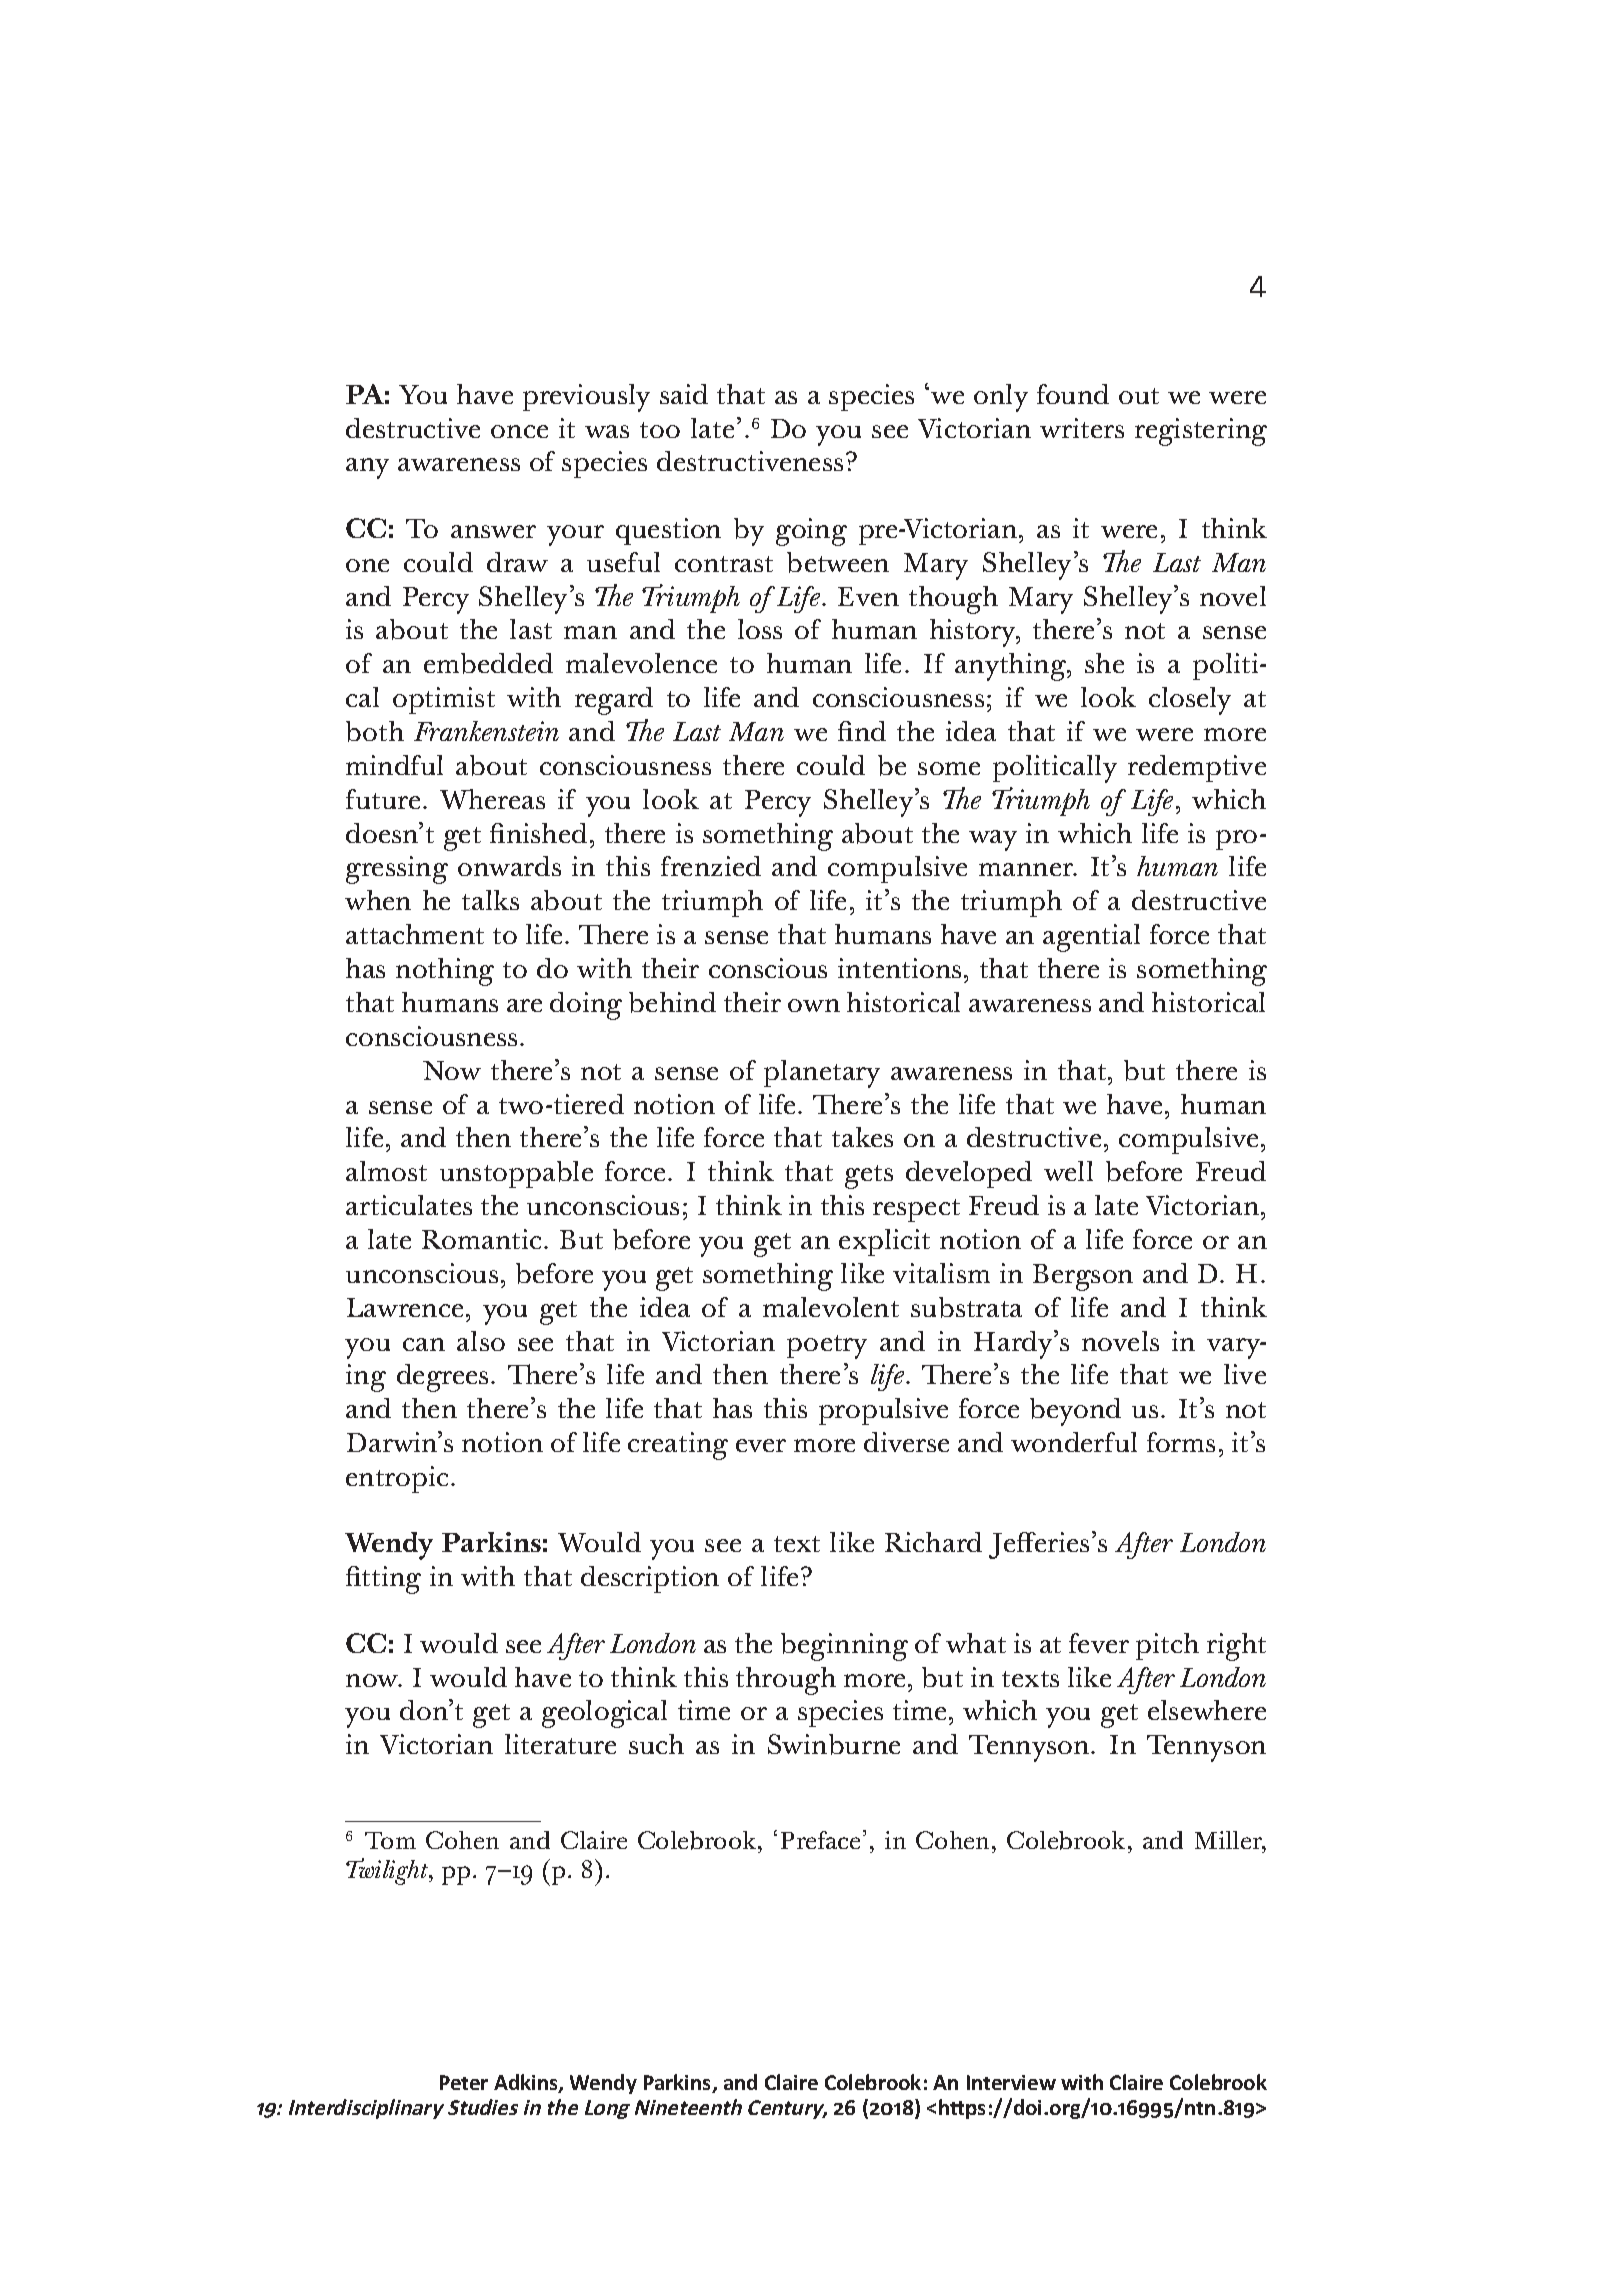  What do you see at coordinates (993, 840) in the screenshot?
I see `way` at bounding box center [993, 840].
